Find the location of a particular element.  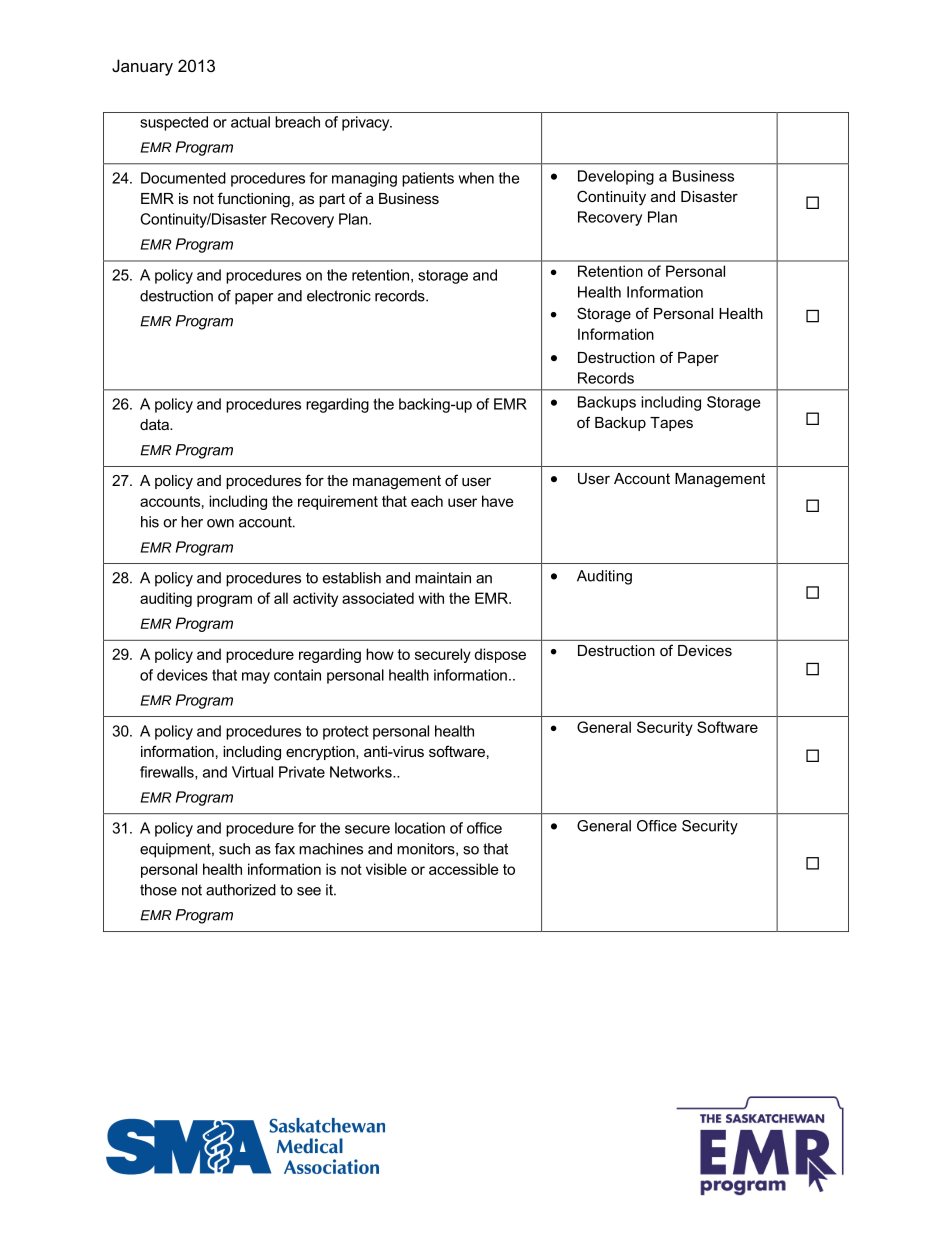

may is located at coordinates (256, 678).
